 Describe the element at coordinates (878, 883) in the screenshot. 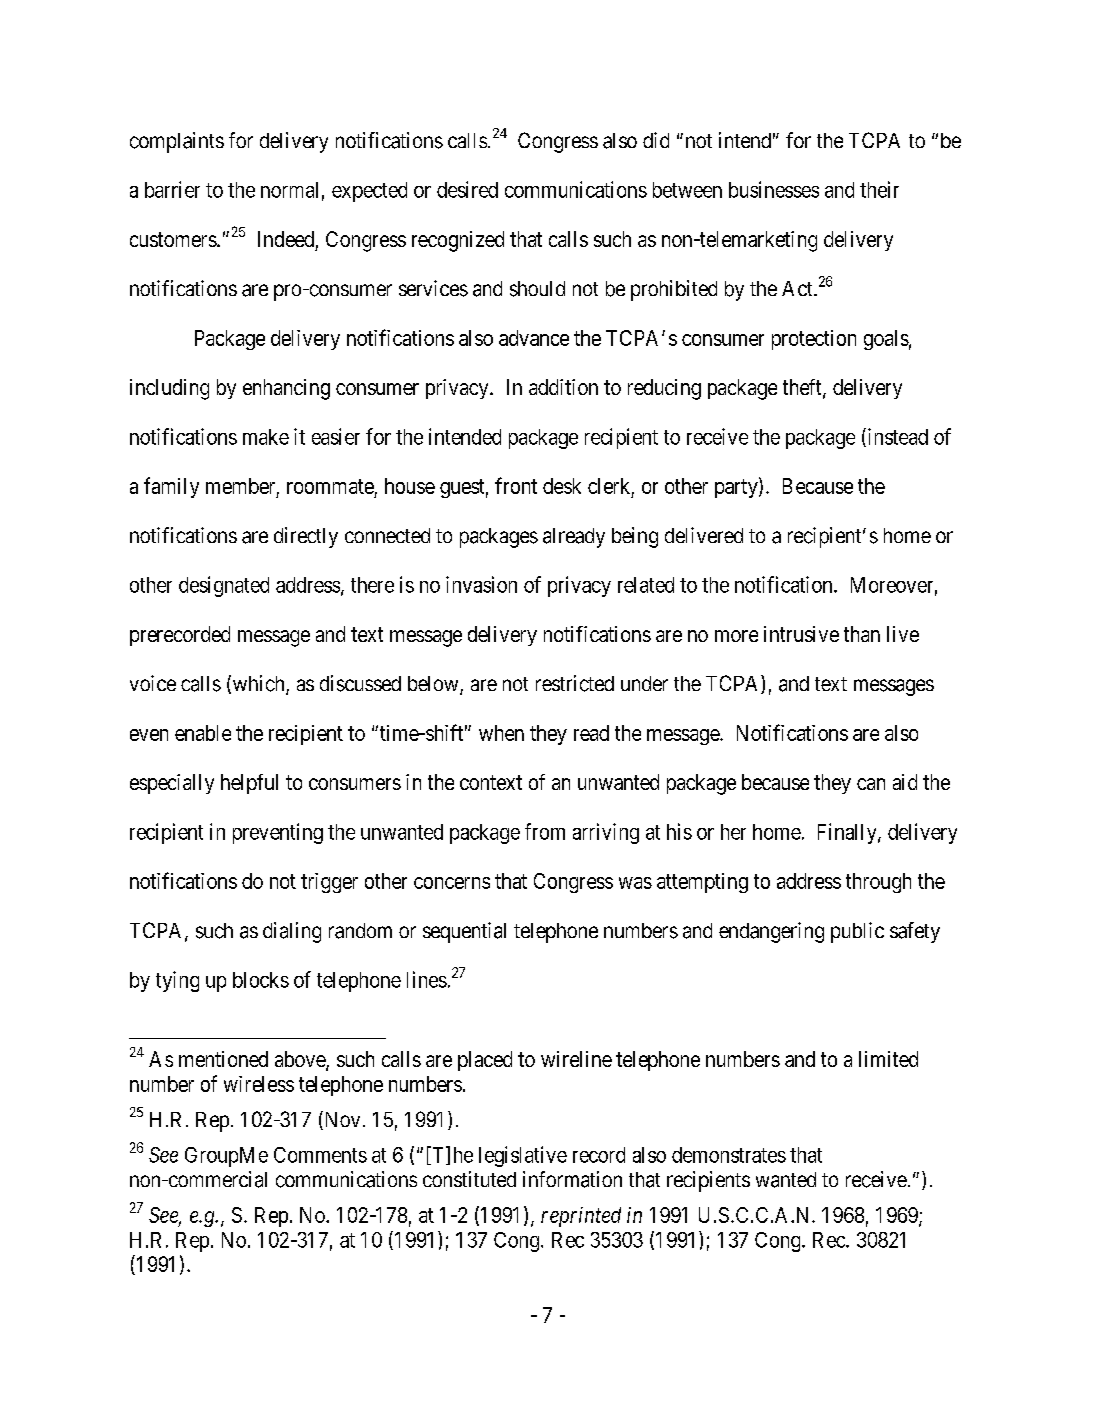

I see `through` at that location.
